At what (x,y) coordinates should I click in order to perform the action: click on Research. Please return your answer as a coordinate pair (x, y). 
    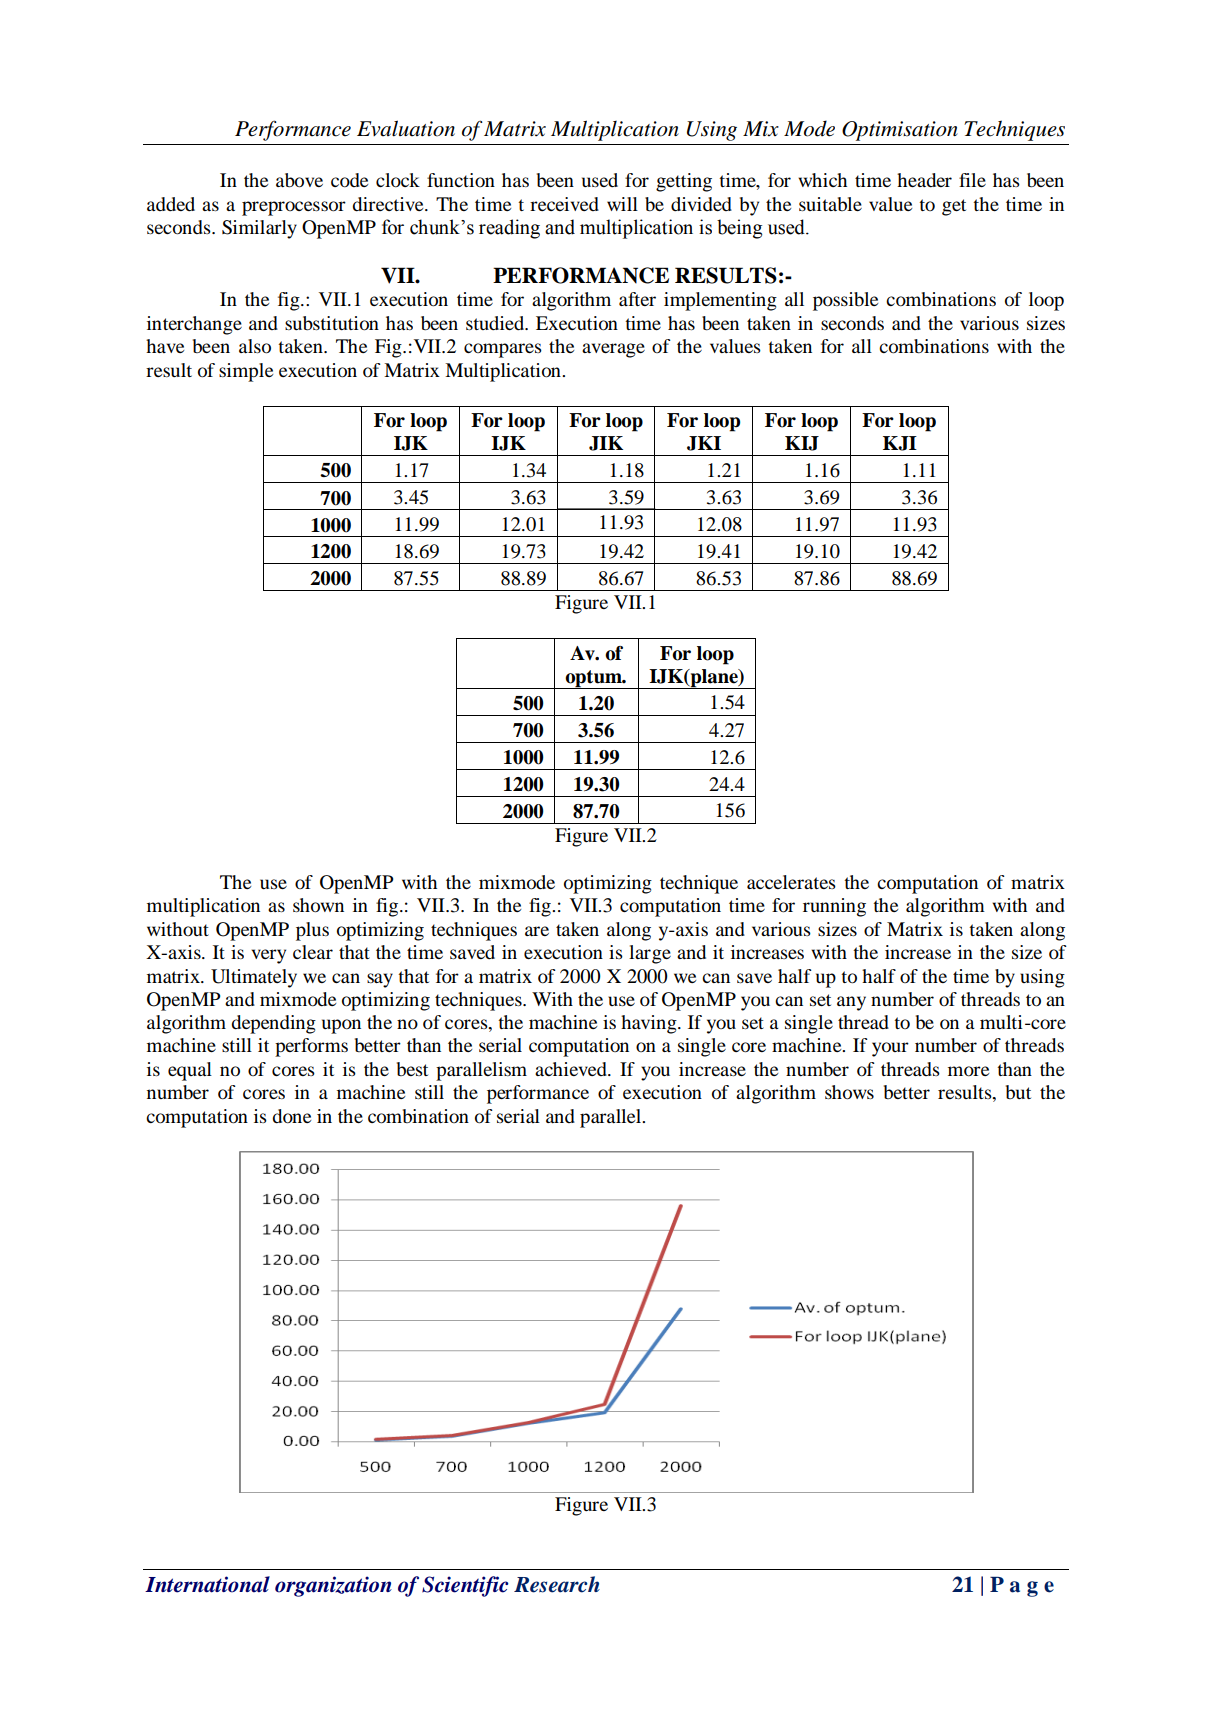
    Looking at the image, I should click on (557, 1584).
